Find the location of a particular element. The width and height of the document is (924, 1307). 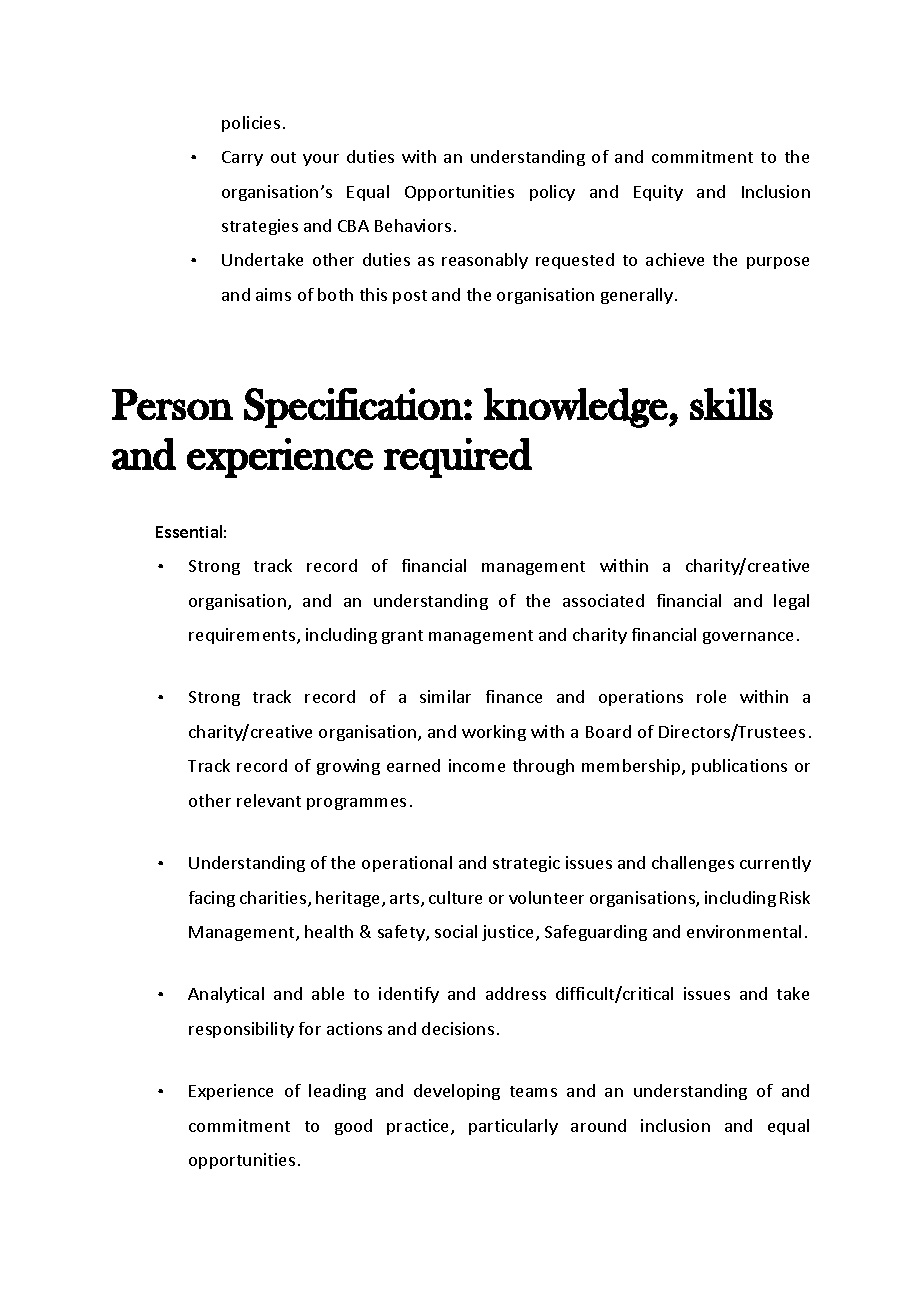

responsibility is located at coordinates (241, 1030).
